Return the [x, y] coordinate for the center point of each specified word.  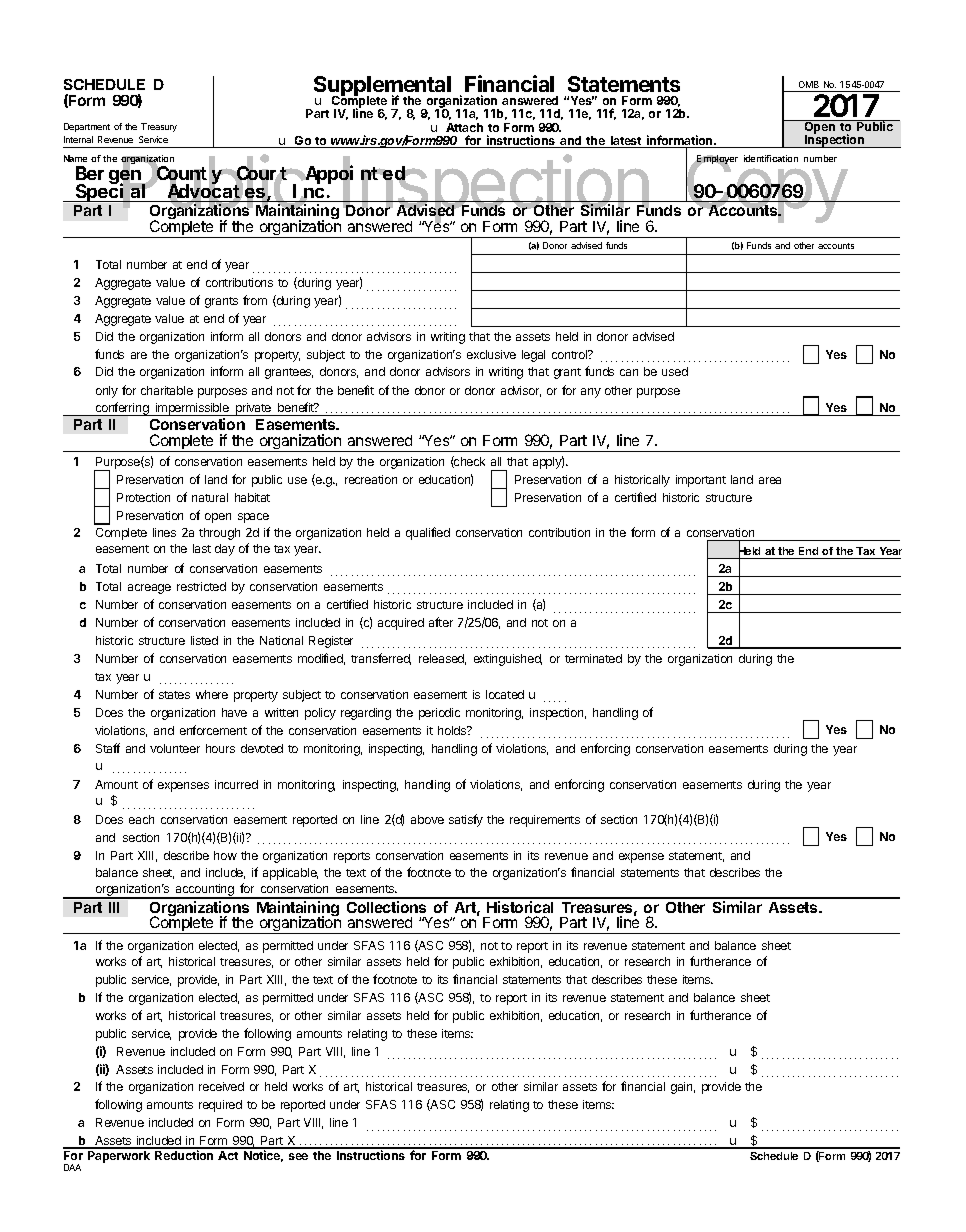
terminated [593, 658]
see [298, 1156]
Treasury [159, 127]
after [441, 622]
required [220, 1106]
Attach [464, 127]
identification [771, 158]
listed [204, 640]
